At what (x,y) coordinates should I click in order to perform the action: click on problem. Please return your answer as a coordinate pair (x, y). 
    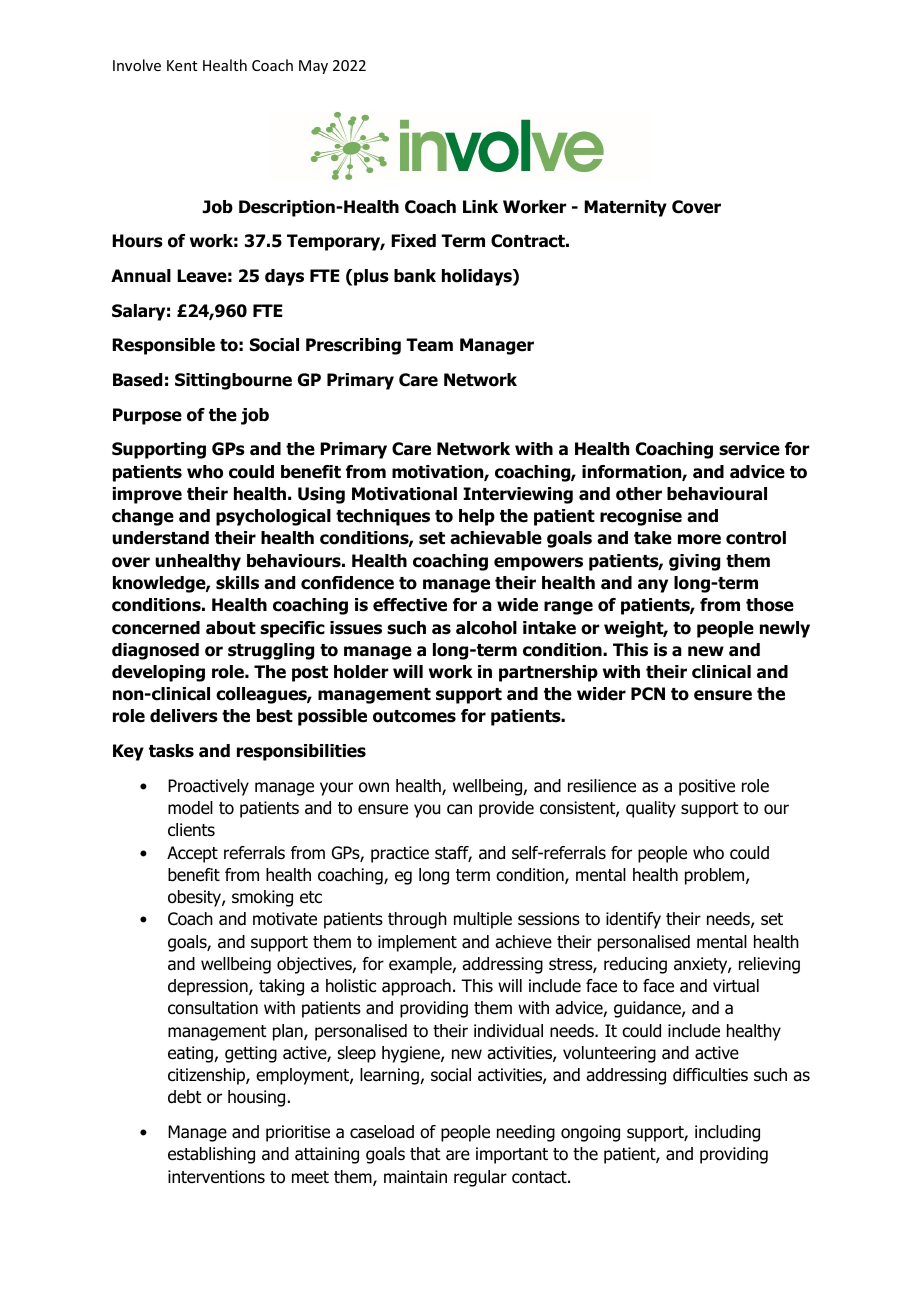
    Looking at the image, I should click on (716, 876).
